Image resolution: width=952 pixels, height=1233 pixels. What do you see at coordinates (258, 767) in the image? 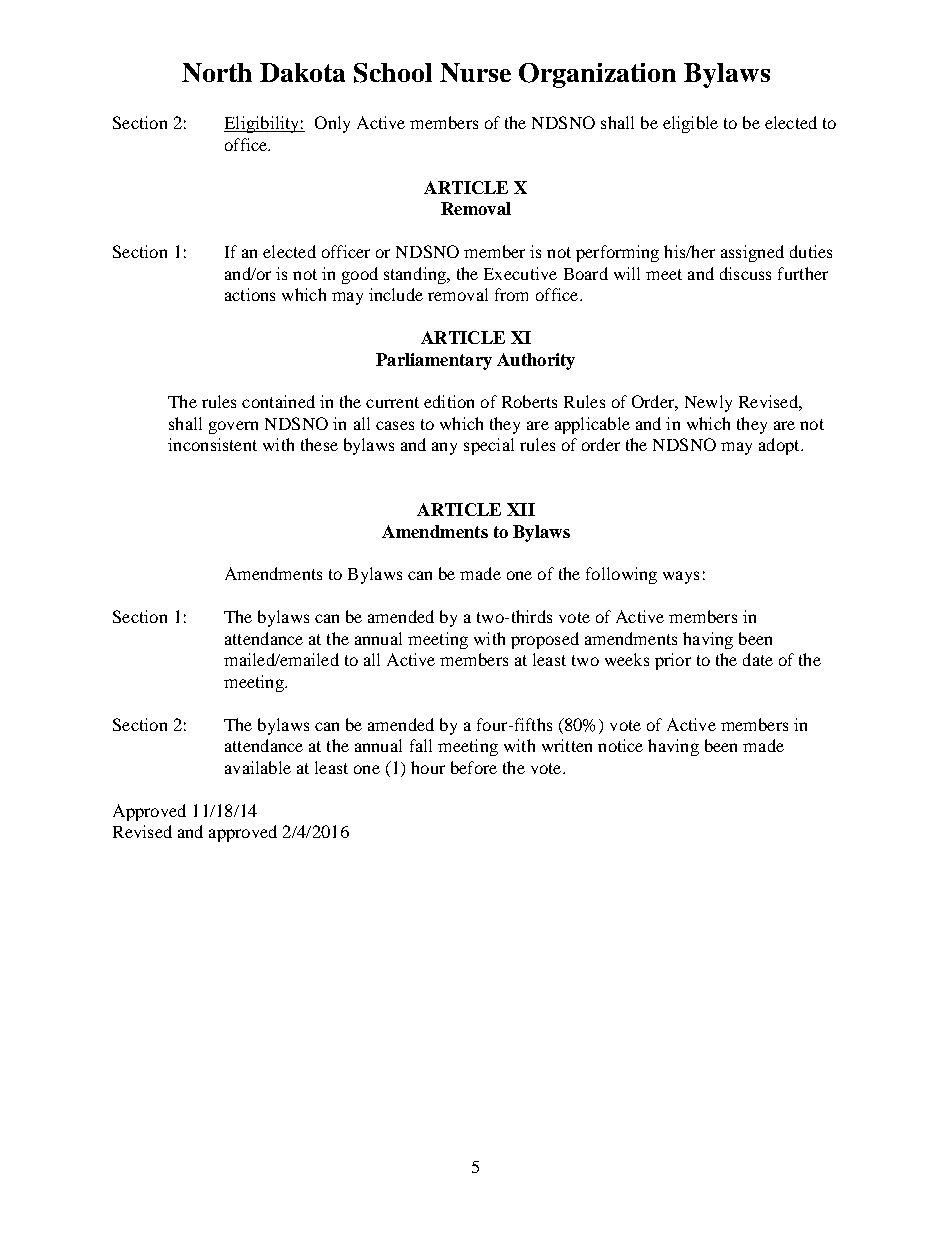
I see `available` at bounding box center [258, 767].
